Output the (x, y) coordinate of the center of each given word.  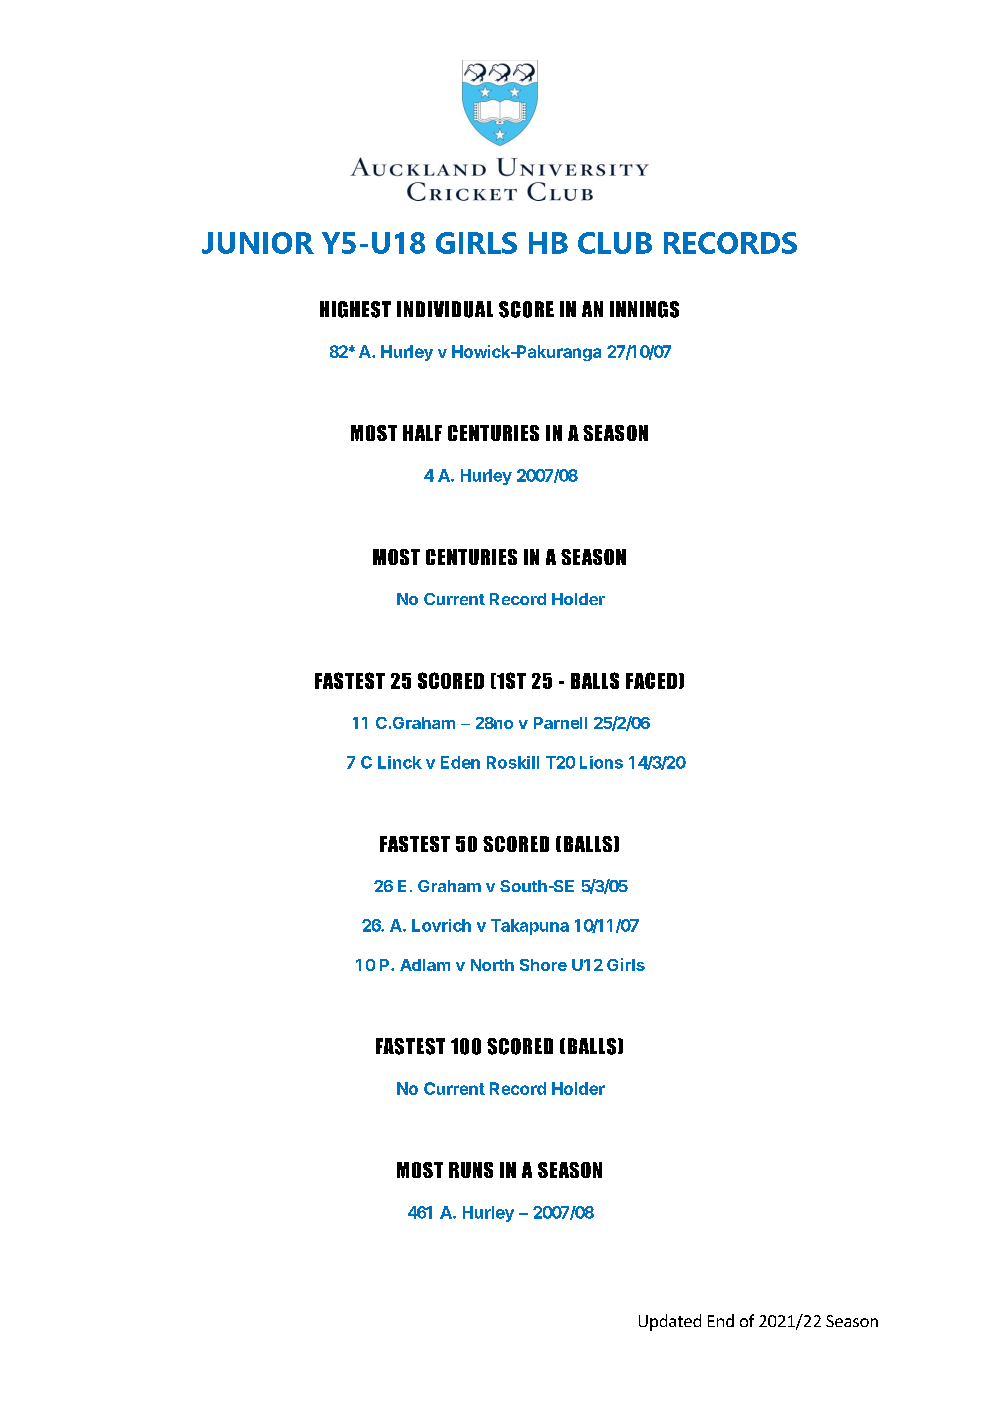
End (721, 1320)
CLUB (615, 243)
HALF (422, 433)
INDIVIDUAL (445, 309)
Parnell (560, 723)
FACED (651, 680)
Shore (543, 965)
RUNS (471, 1170)
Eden (460, 762)
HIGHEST (355, 309)
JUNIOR (258, 243)
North (492, 965)
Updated (670, 1322)
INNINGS (644, 309)
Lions (601, 762)
